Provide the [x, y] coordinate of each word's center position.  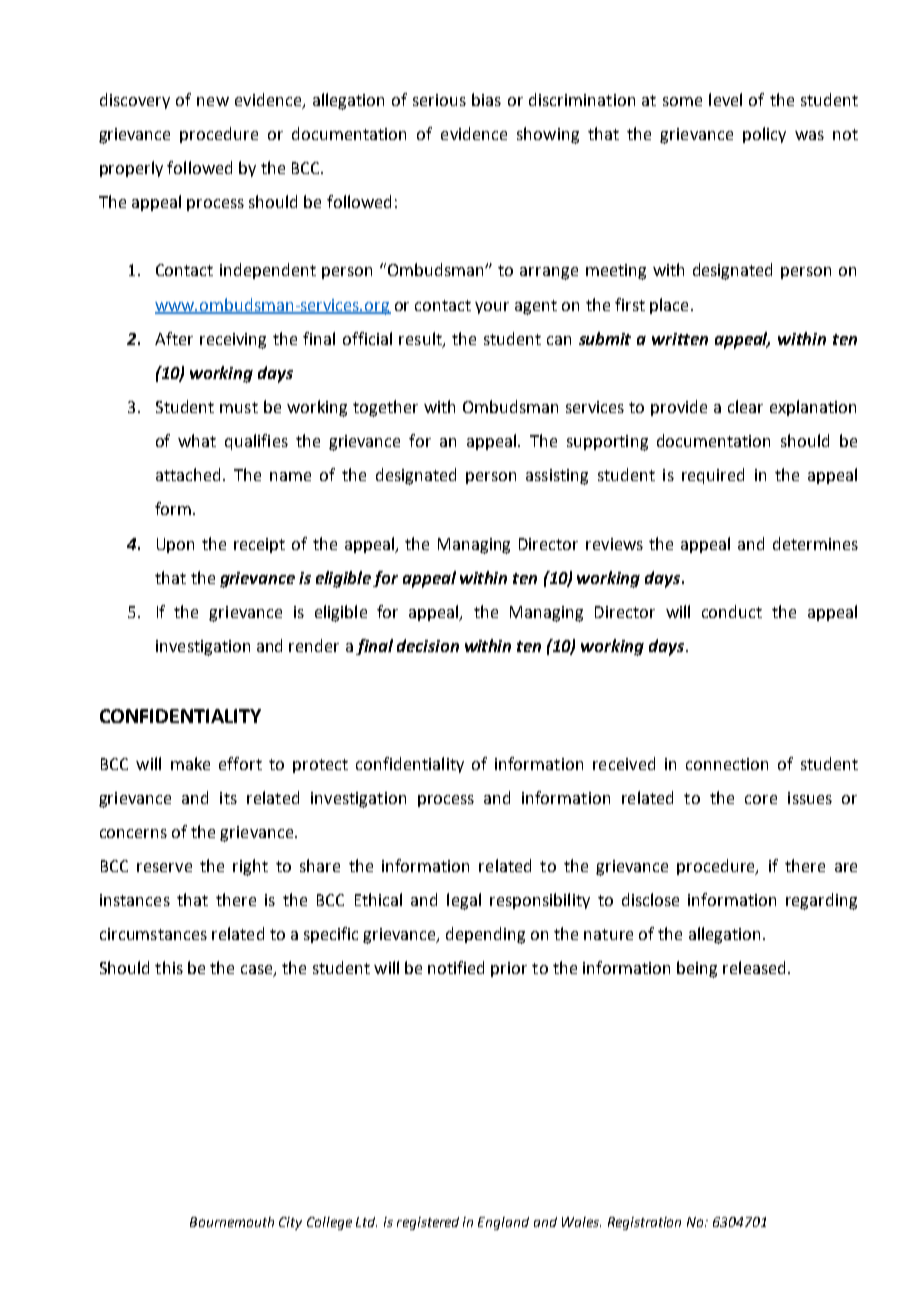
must [239, 407]
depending [485, 935]
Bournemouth [232, 1222]
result [421, 339]
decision [428, 645]
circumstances [153, 934]
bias [486, 99]
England [503, 1223]
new [213, 101]
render [314, 645]
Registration [644, 1223]
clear [745, 406]
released [754, 967]
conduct [732, 611]
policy [764, 135]
